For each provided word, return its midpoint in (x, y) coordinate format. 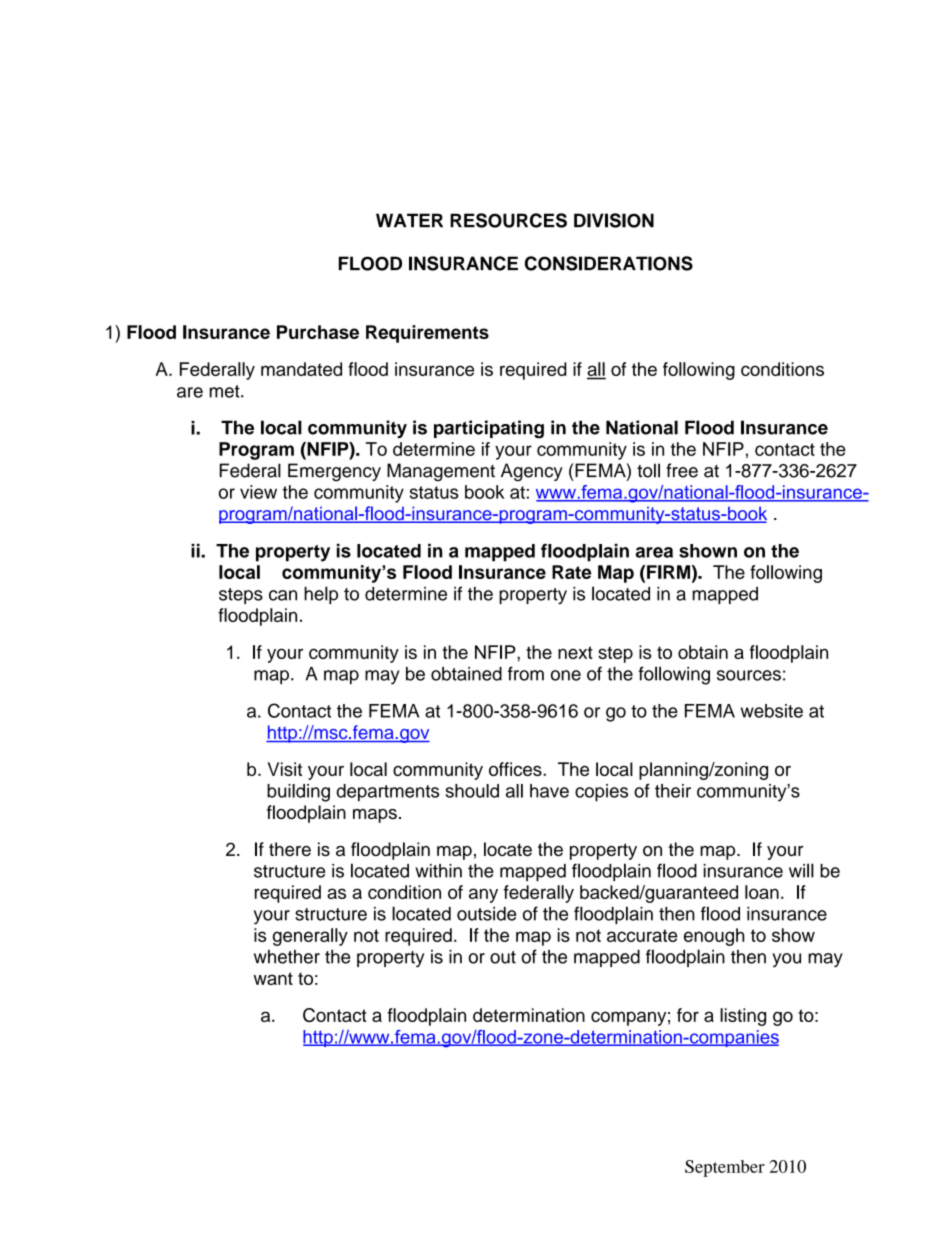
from (526, 673)
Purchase (318, 332)
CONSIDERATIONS (609, 263)
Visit (285, 769)
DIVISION (614, 220)
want (273, 978)
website (772, 711)
